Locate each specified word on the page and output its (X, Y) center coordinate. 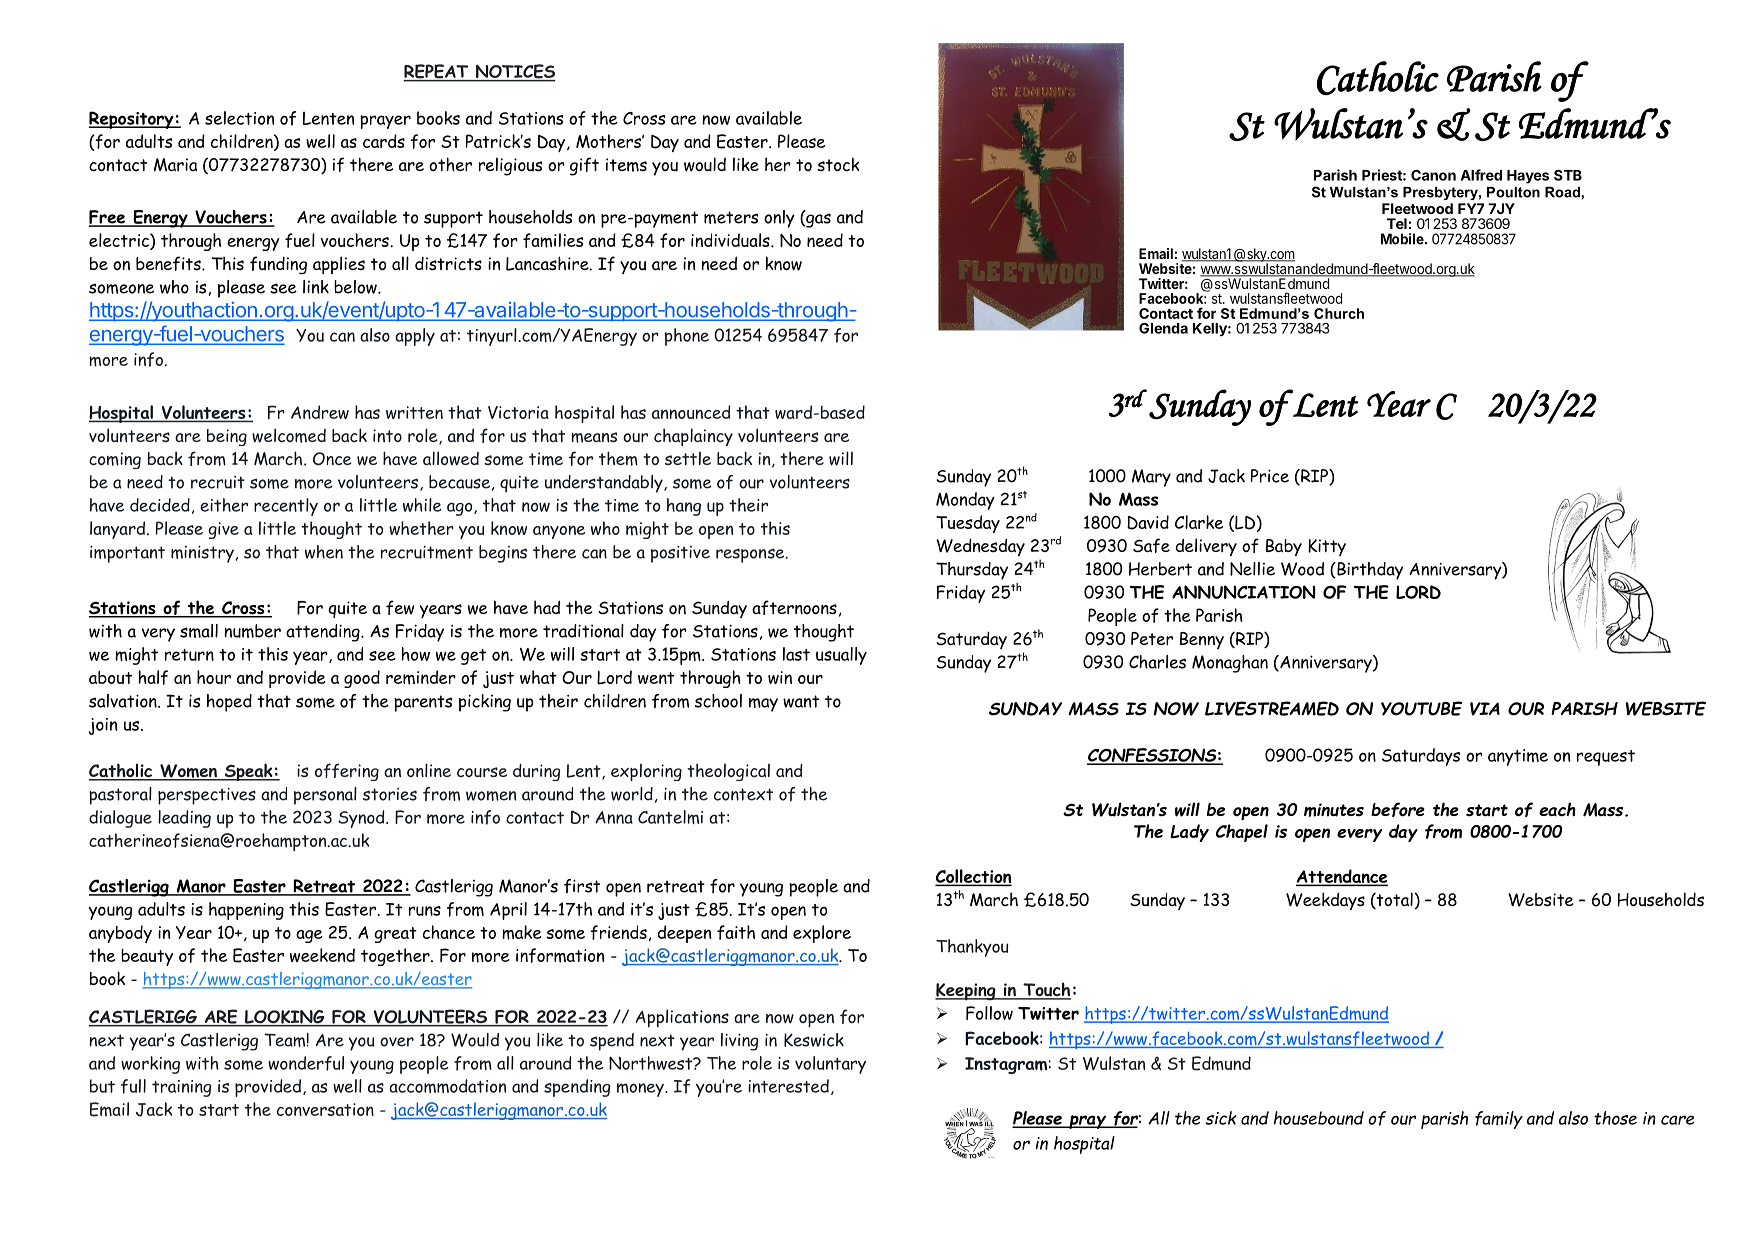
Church (1339, 313)
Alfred (1481, 175)
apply (415, 337)
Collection (973, 877)
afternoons (794, 607)
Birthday (1369, 571)
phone (687, 337)
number (252, 631)
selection (240, 118)
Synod (362, 819)
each (1557, 809)
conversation (325, 1109)
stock (838, 164)
